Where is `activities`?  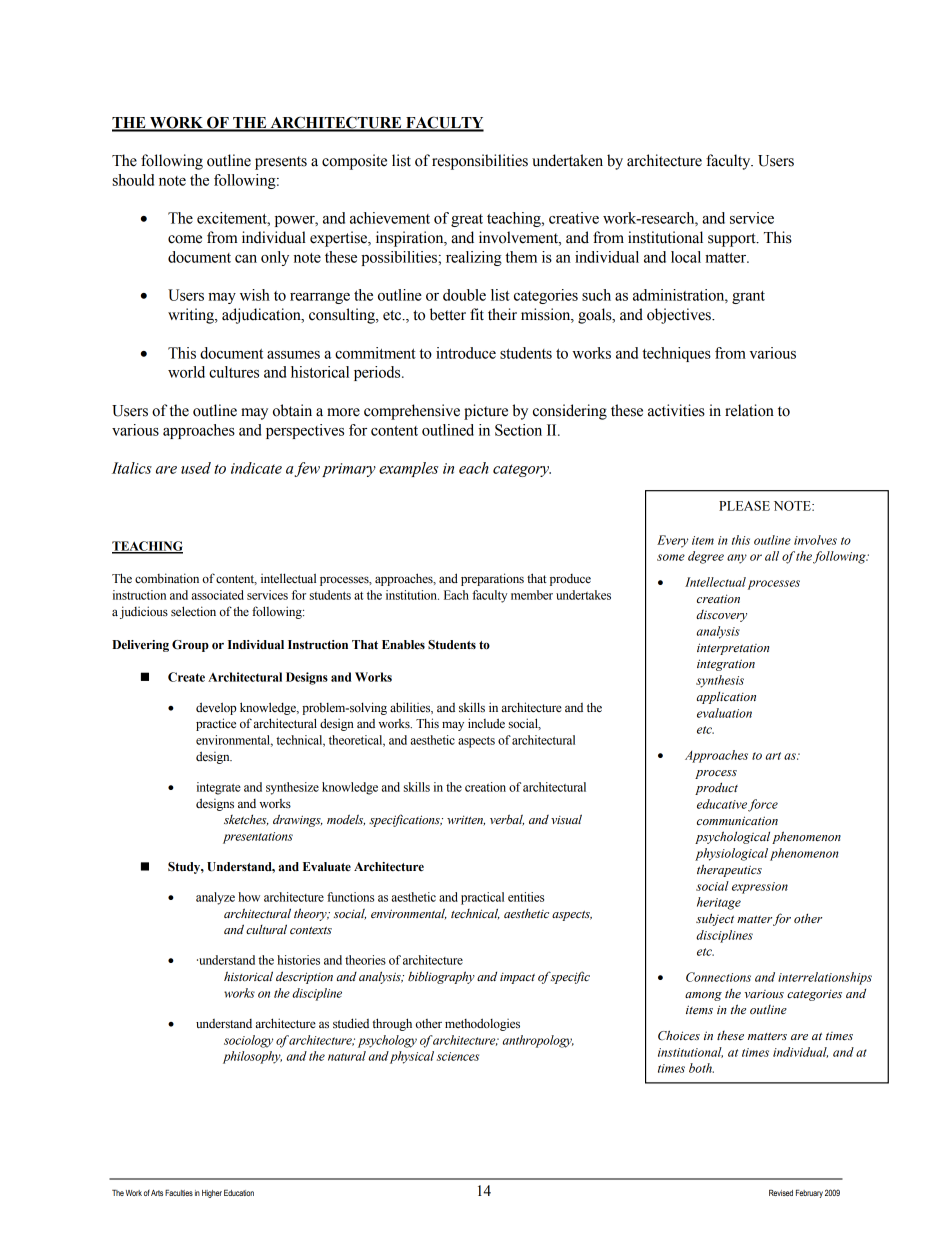 activities is located at coordinates (676, 410).
